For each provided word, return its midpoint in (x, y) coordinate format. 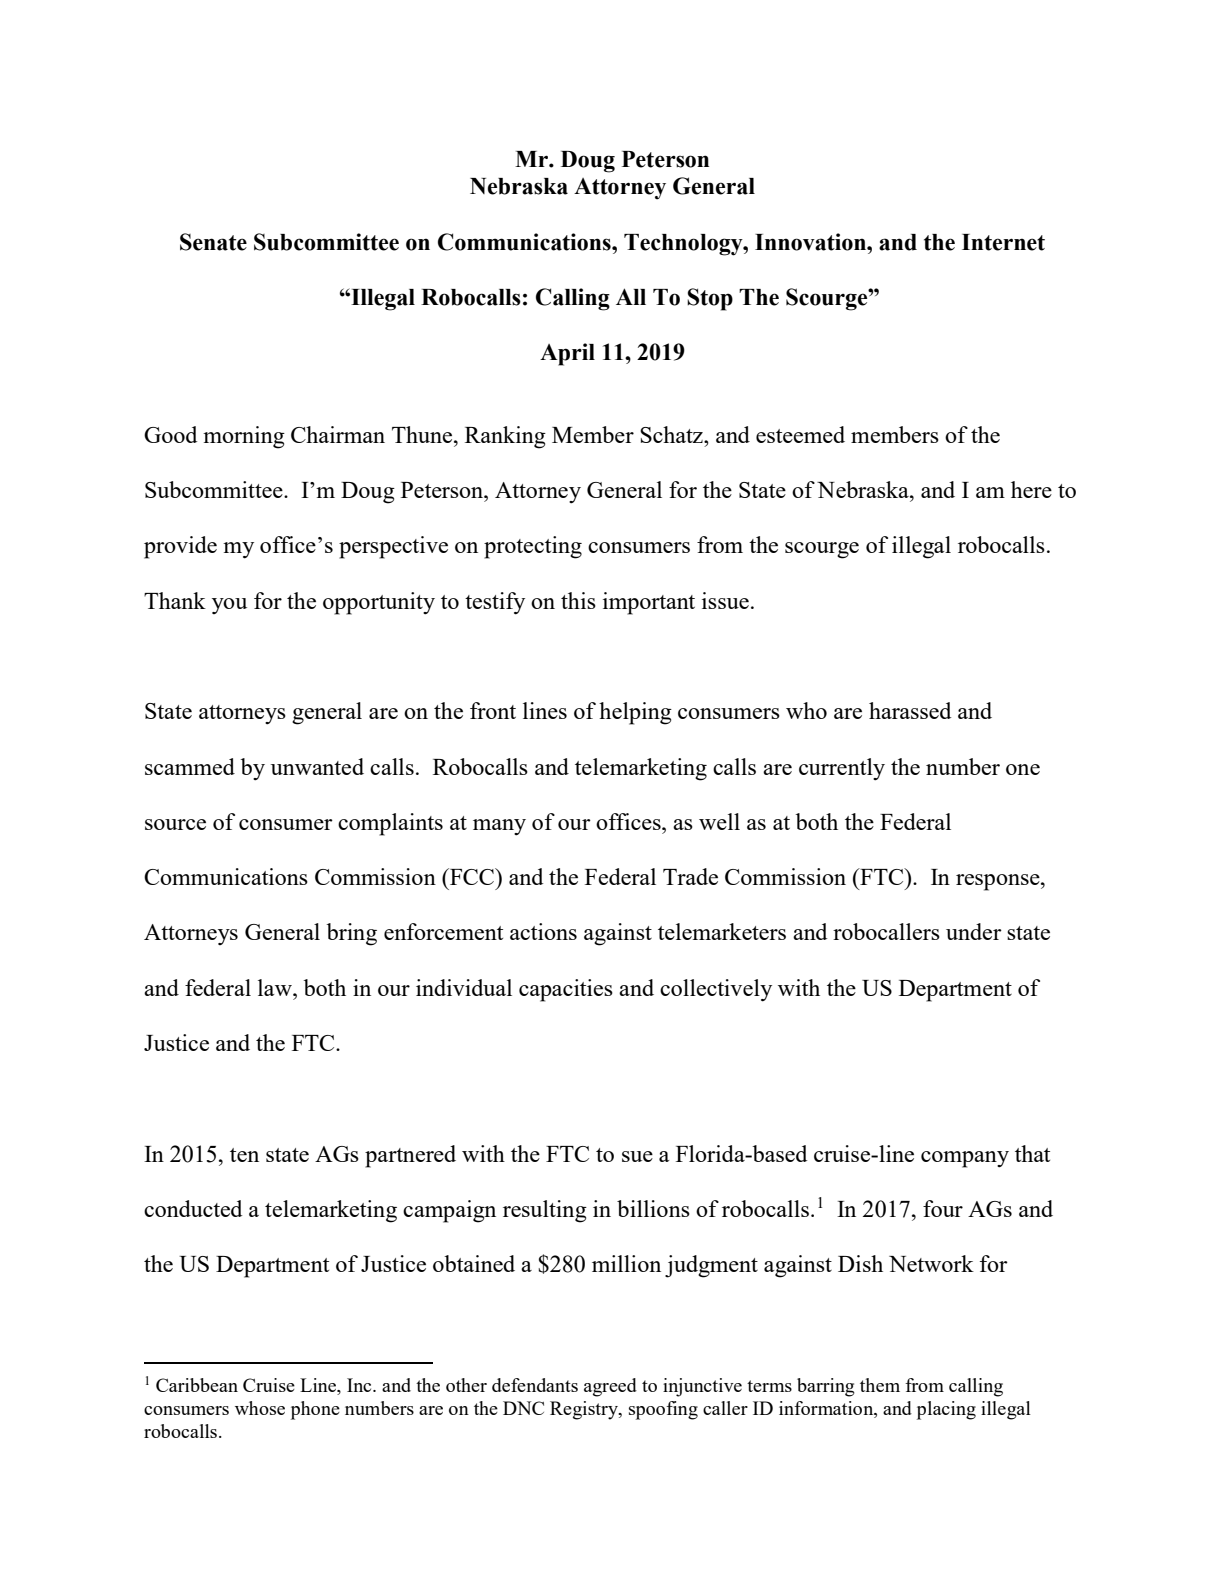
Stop (710, 299)
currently (842, 769)
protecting (533, 547)
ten (244, 1155)
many (499, 827)
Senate (213, 242)
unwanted (317, 766)
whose (260, 1408)
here (1031, 489)
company (965, 1159)
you (229, 606)
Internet (1003, 242)
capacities (566, 990)
